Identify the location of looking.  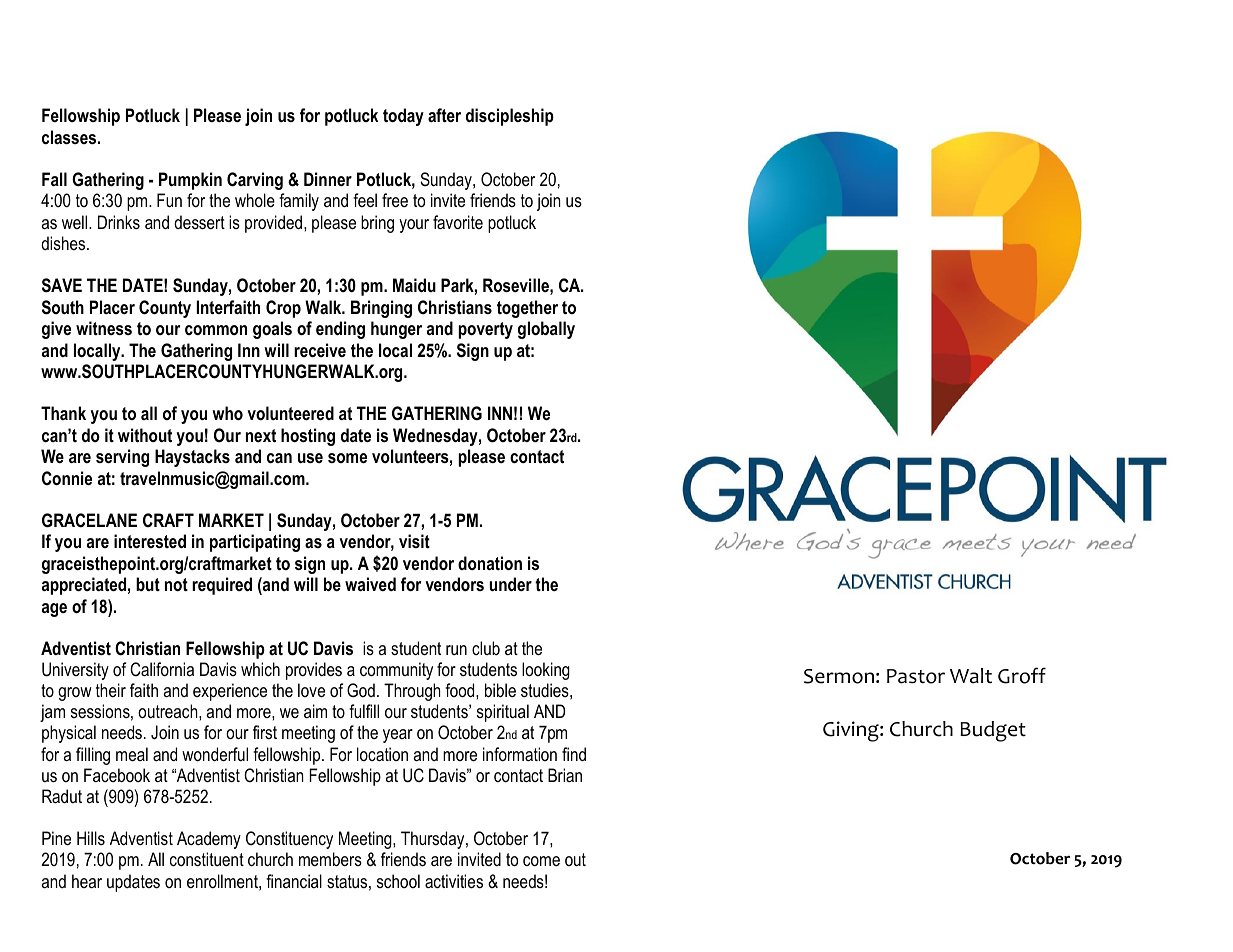
(546, 671).
